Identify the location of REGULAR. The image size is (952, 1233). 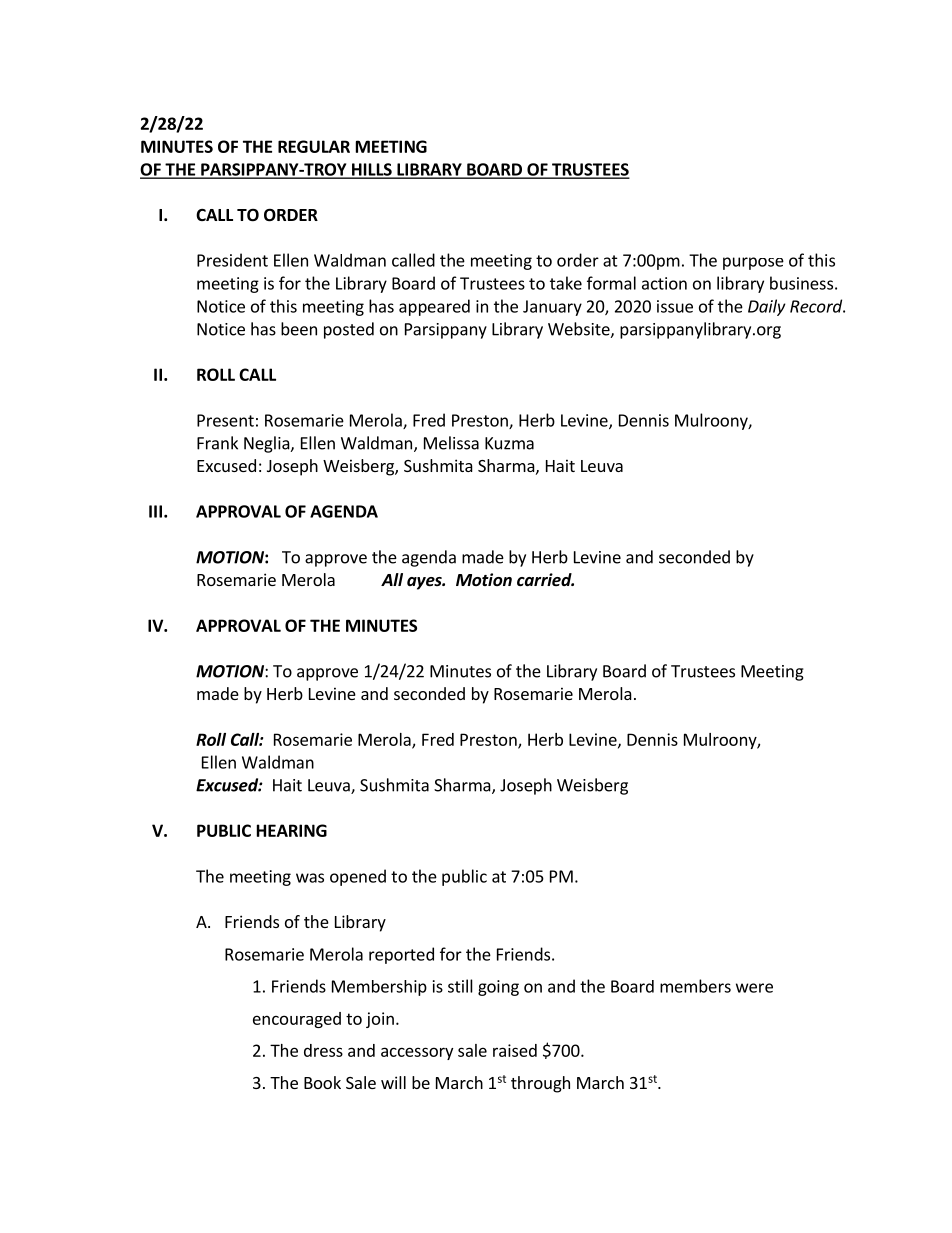
(314, 146).
